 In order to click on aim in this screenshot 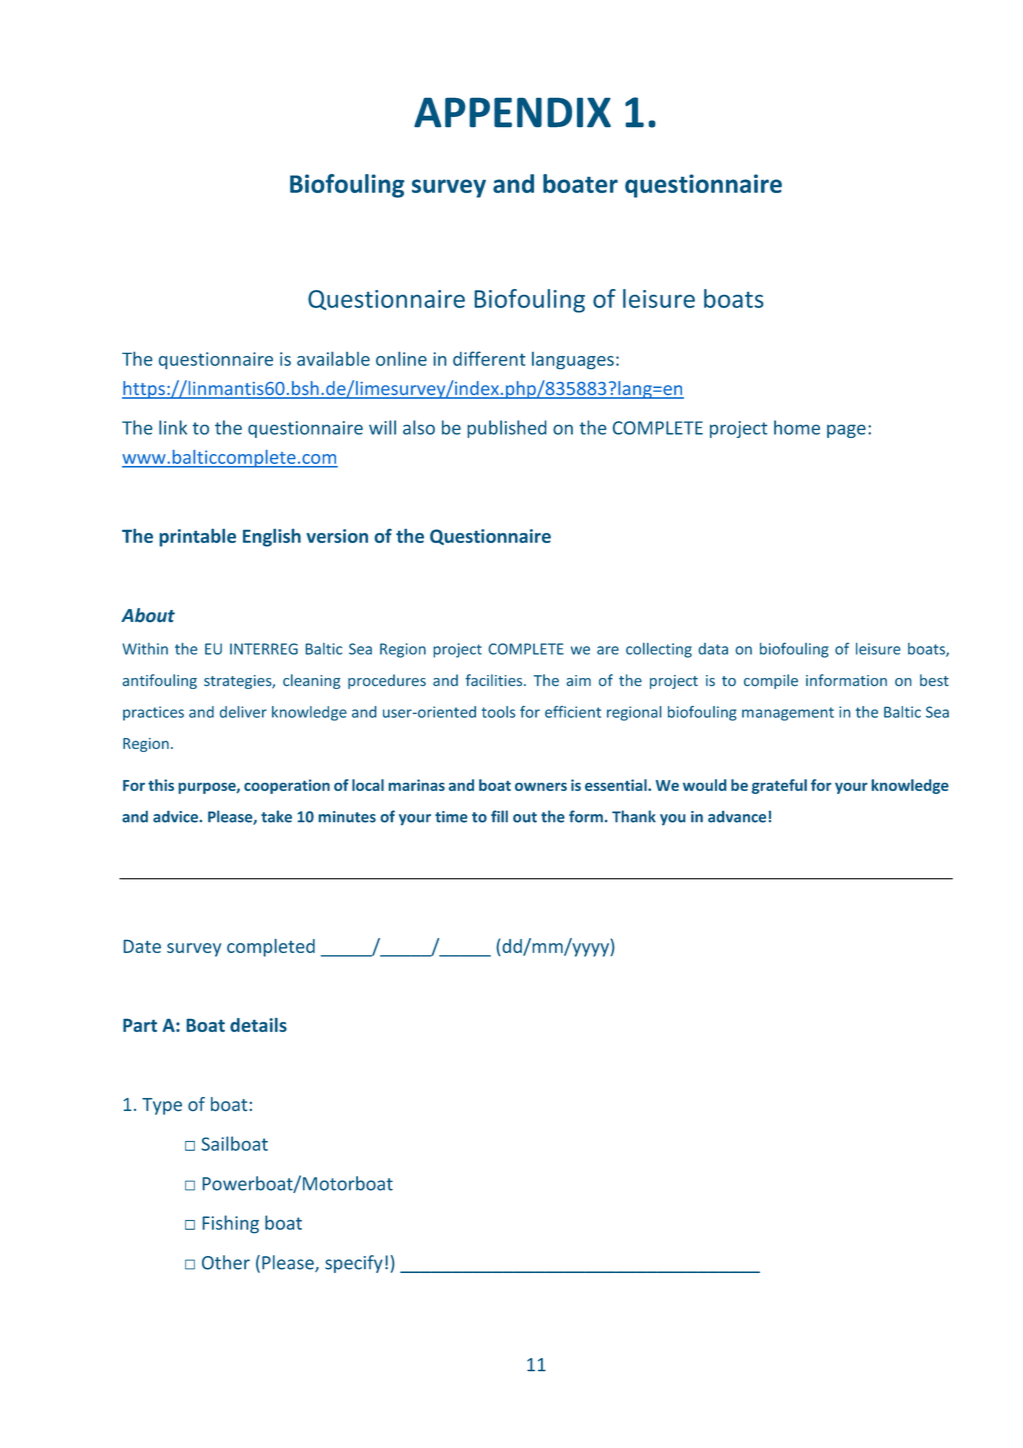, I will do `click(579, 680)`.
